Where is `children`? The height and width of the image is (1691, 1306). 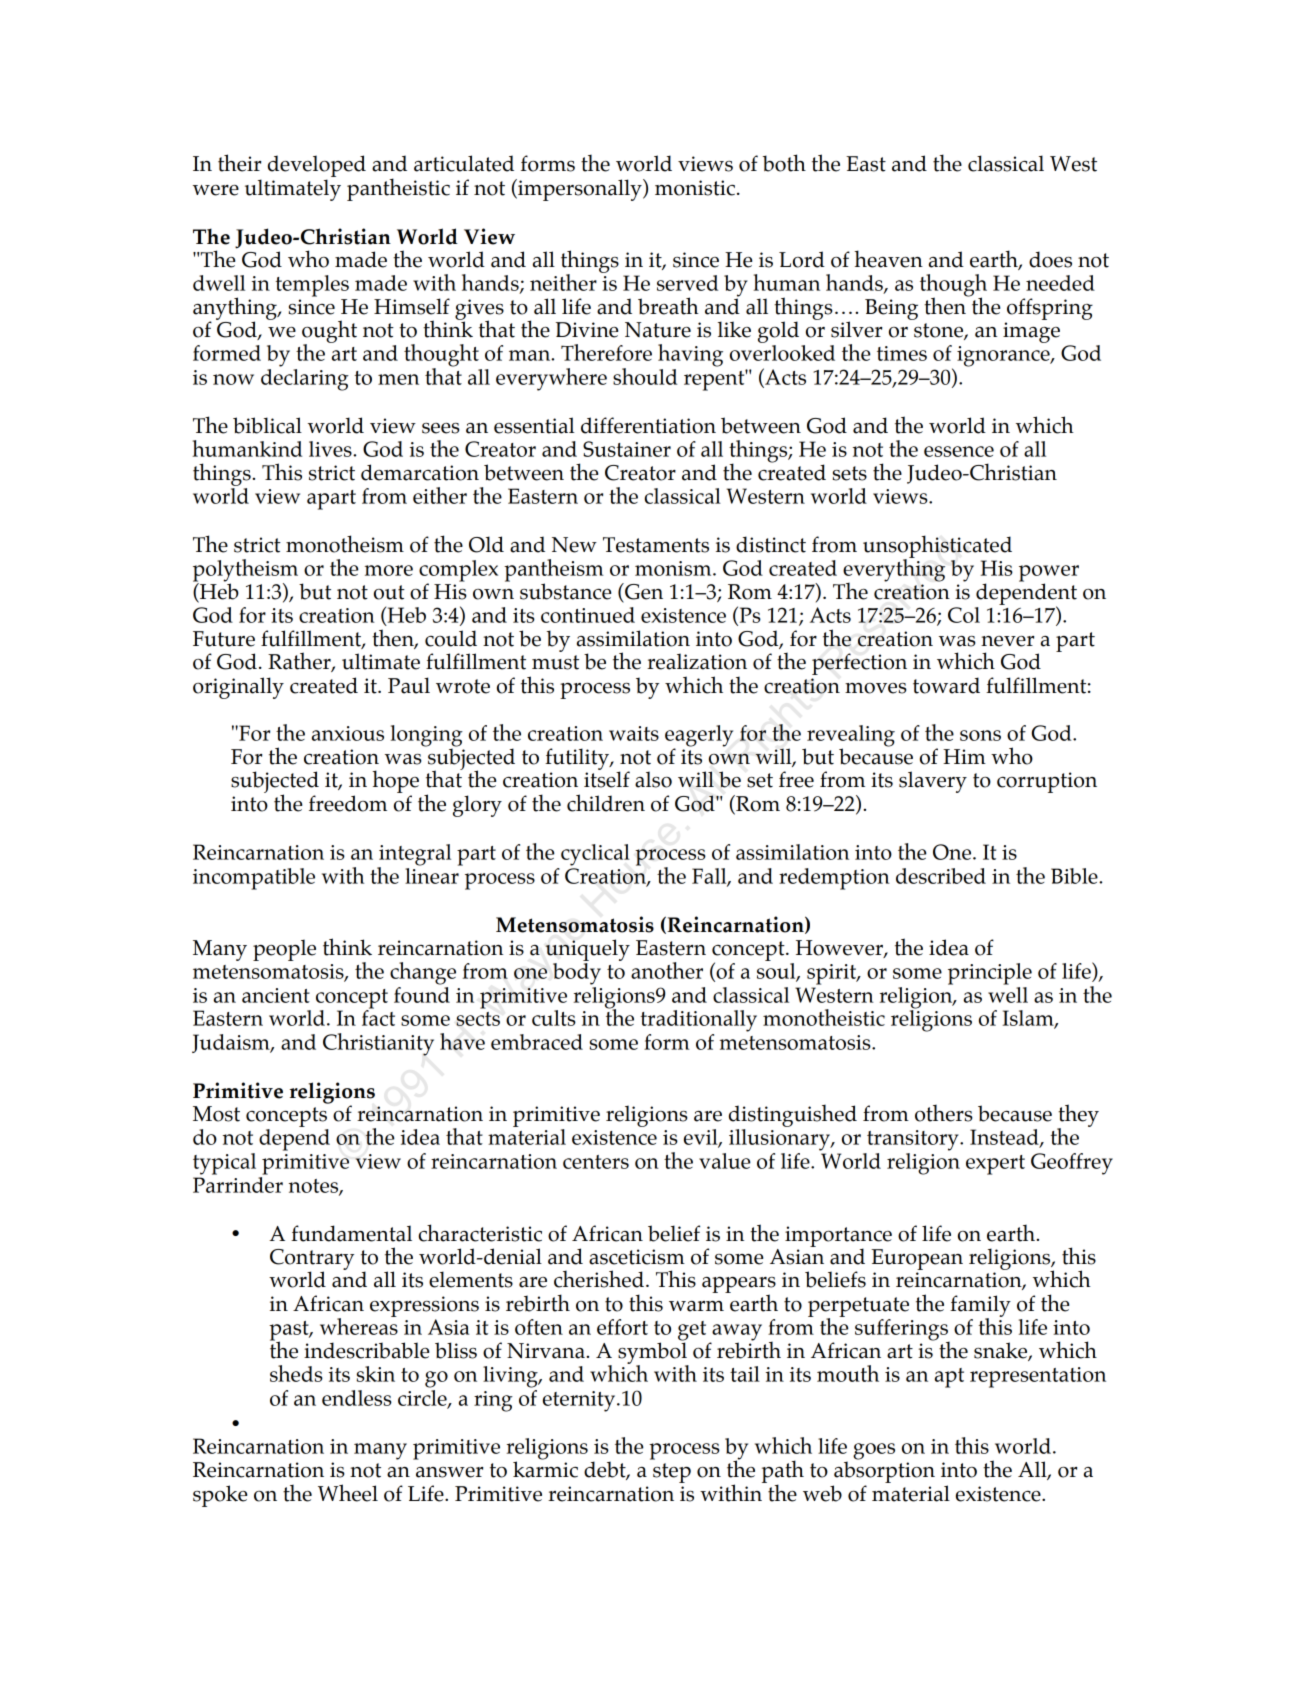 children is located at coordinates (606, 803).
